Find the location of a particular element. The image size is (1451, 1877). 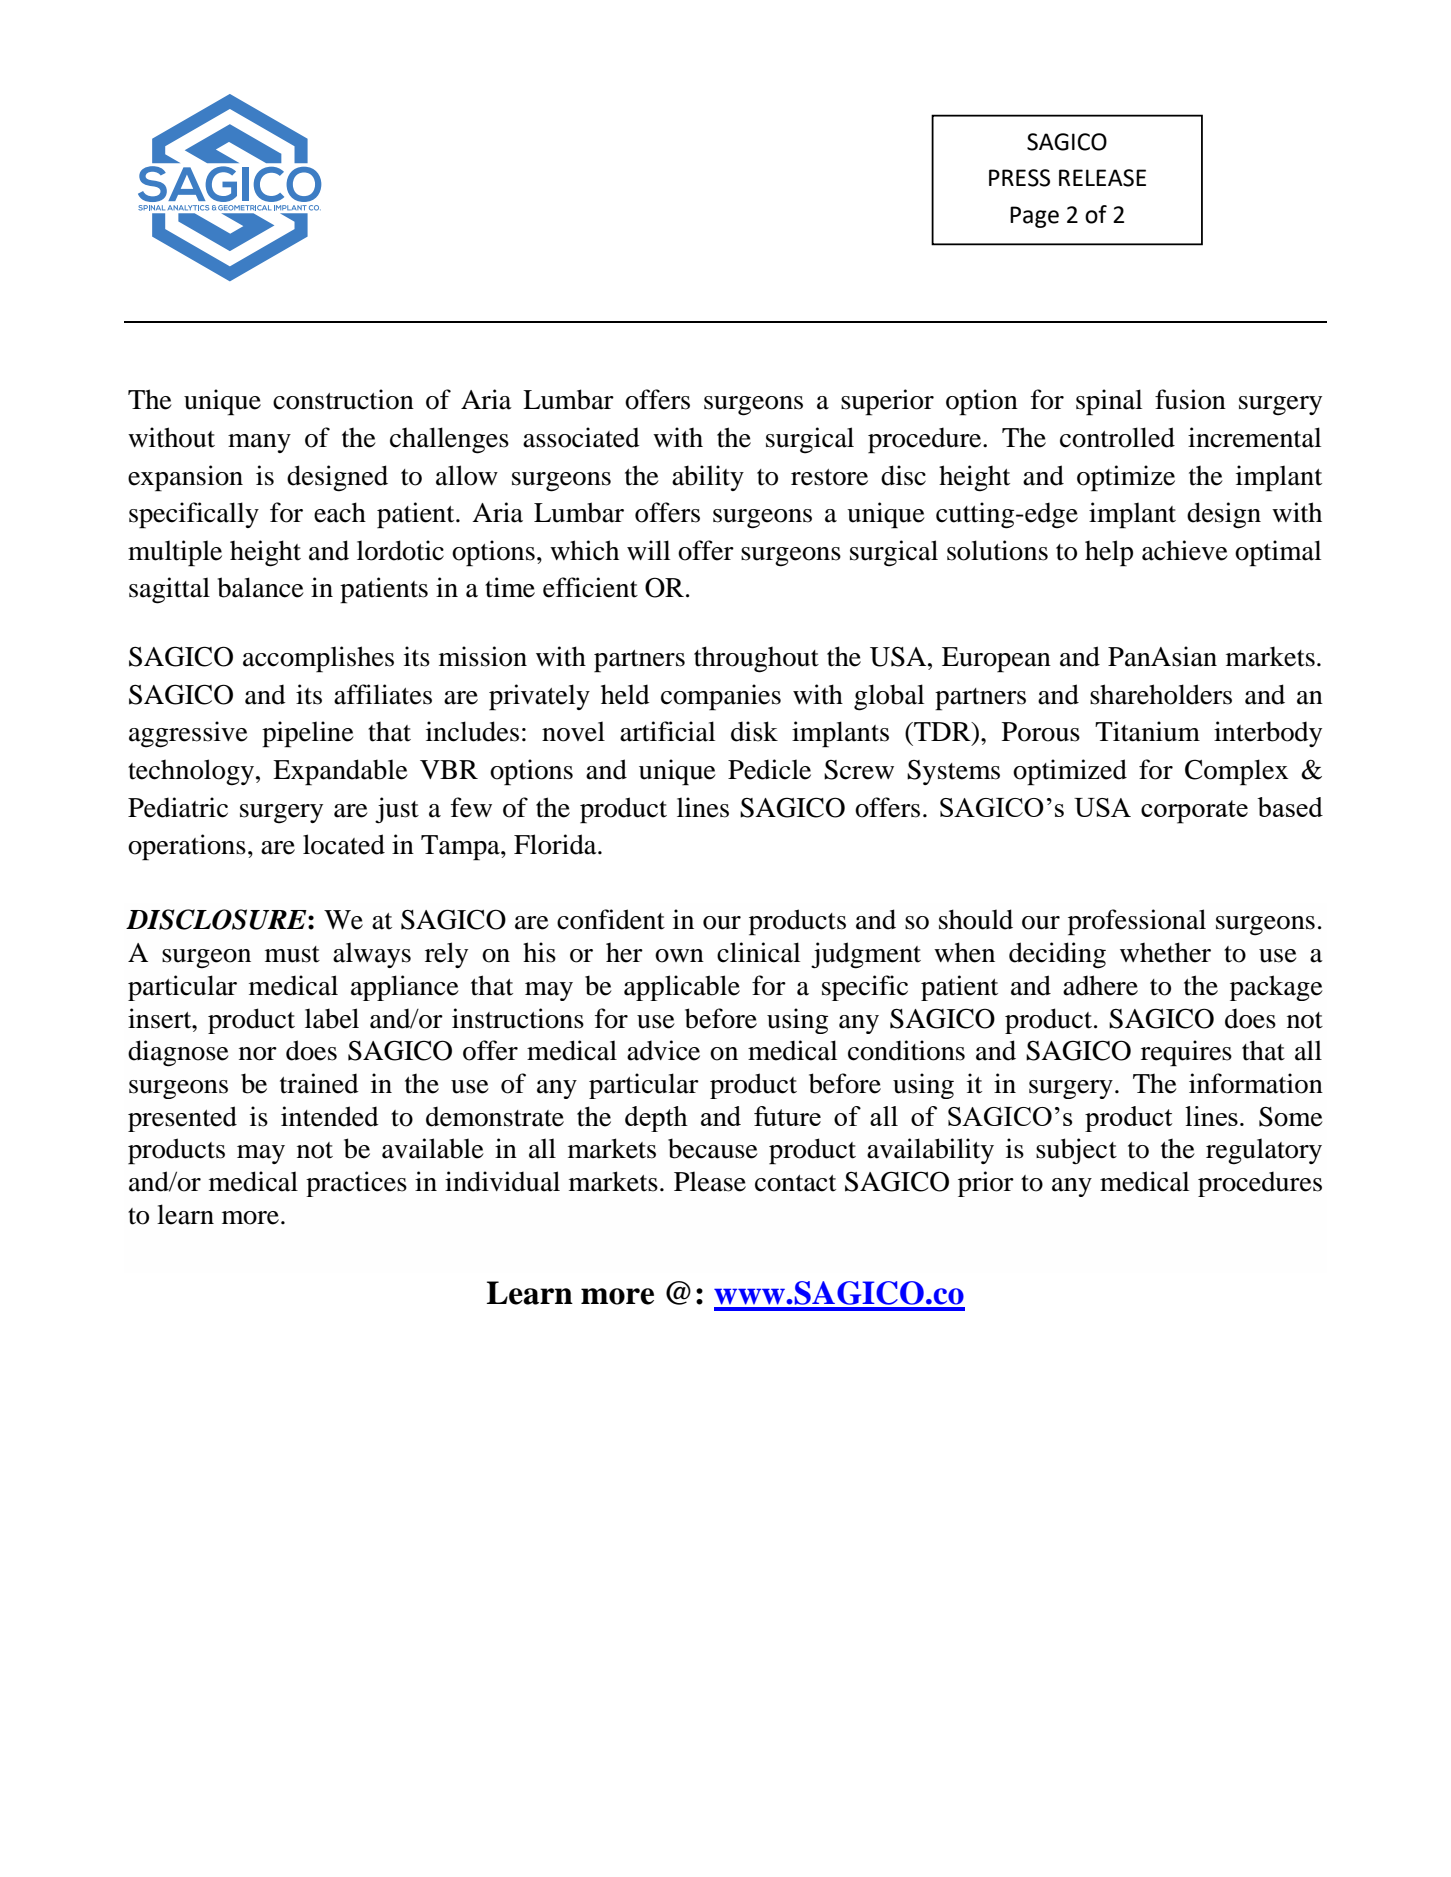

superior is located at coordinates (887, 402).
